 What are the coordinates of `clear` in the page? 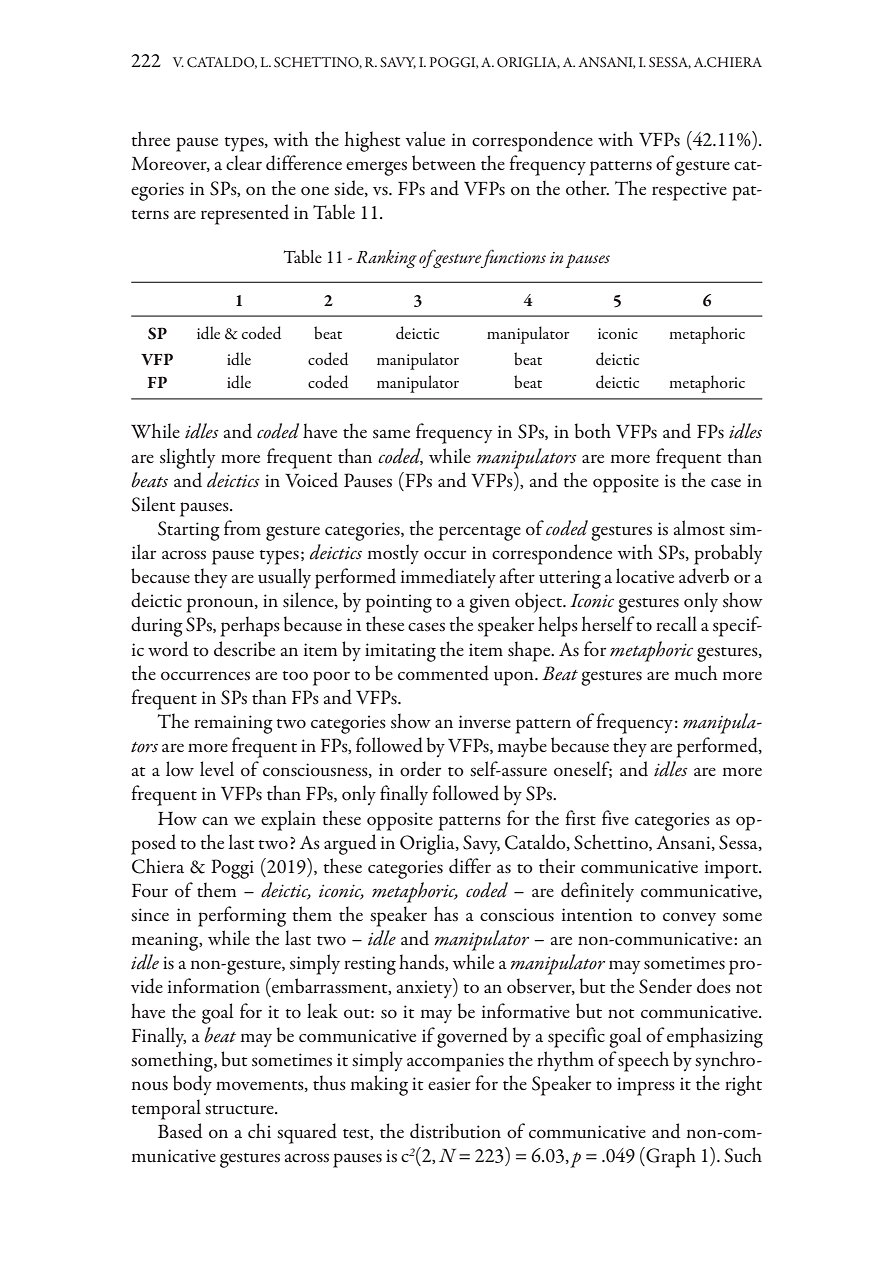 It's located at (244, 162).
